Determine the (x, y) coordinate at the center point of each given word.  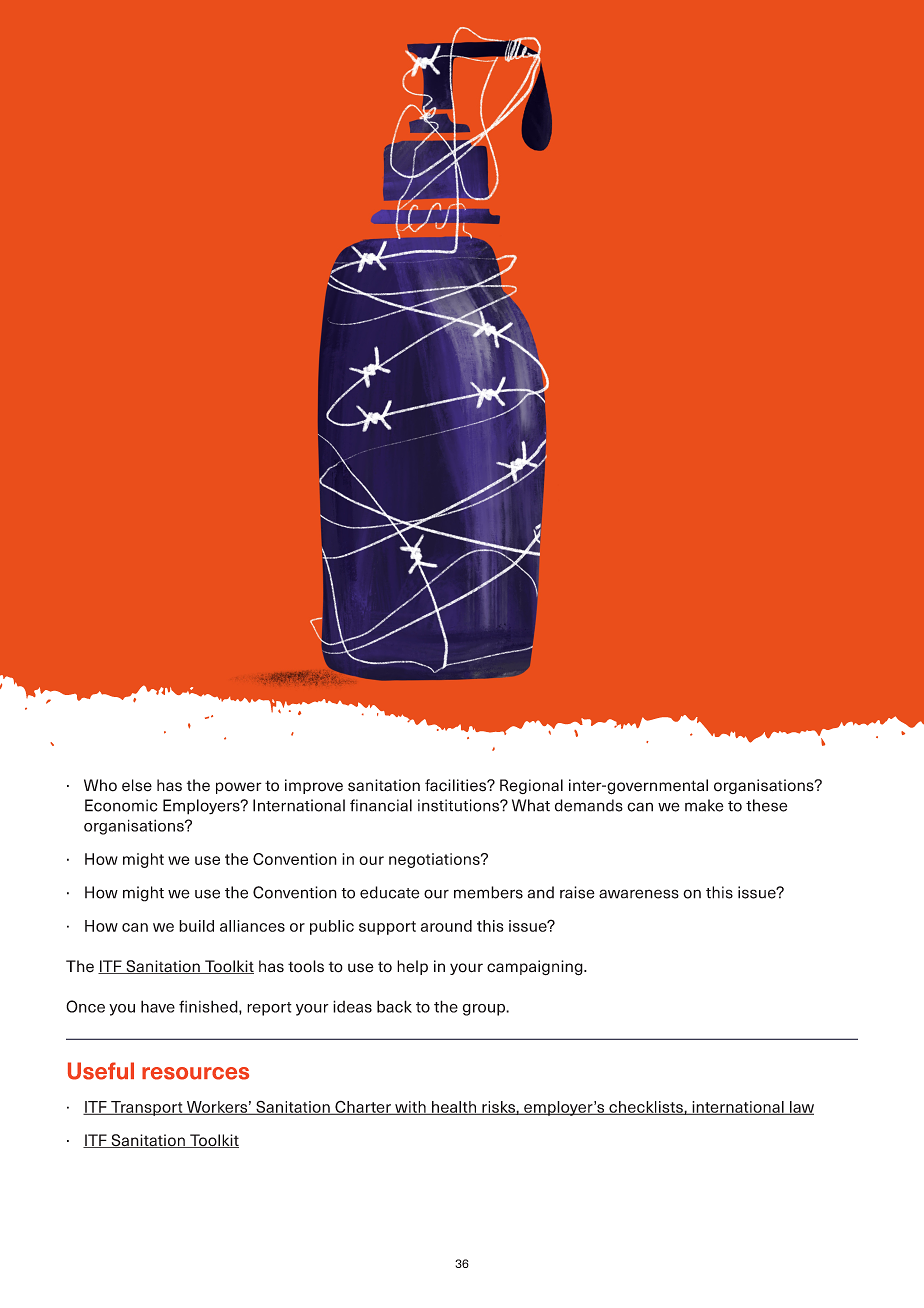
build (196, 926)
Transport (147, 1108)
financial (381, 805)
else (137, 785)
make (704, 805)
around (446, 926)
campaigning (536, 968)
